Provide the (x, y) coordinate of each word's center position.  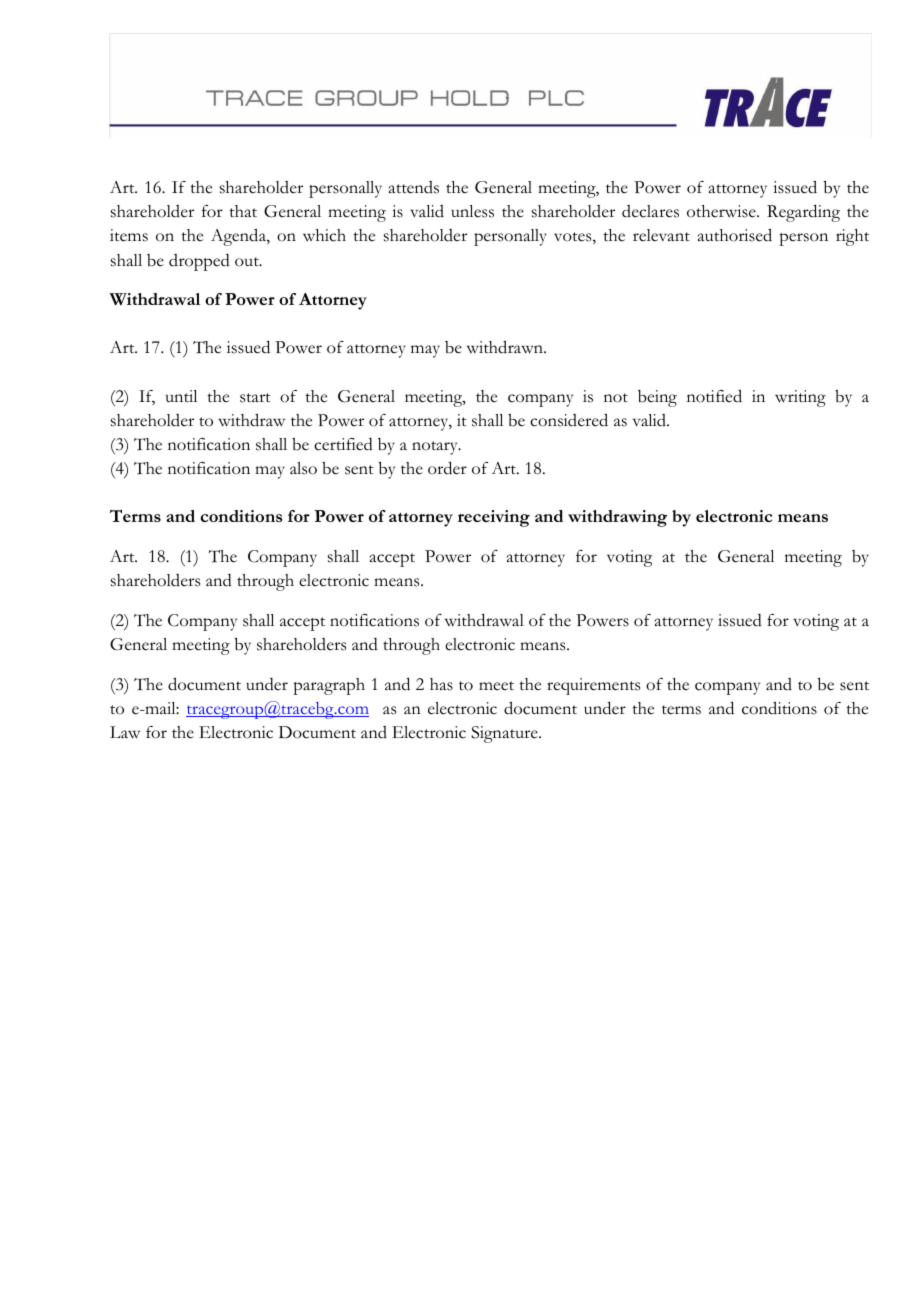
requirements (593, 686)
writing (800, 398)
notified (714, 396)
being (657, 398)
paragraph (329, 686)
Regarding (803, 213)
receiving (494, 518)
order (447, 468)
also (303, 468)
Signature (505, 734)
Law (125, 732)
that (243, 211)
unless (472, 211)
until (181, 396)
